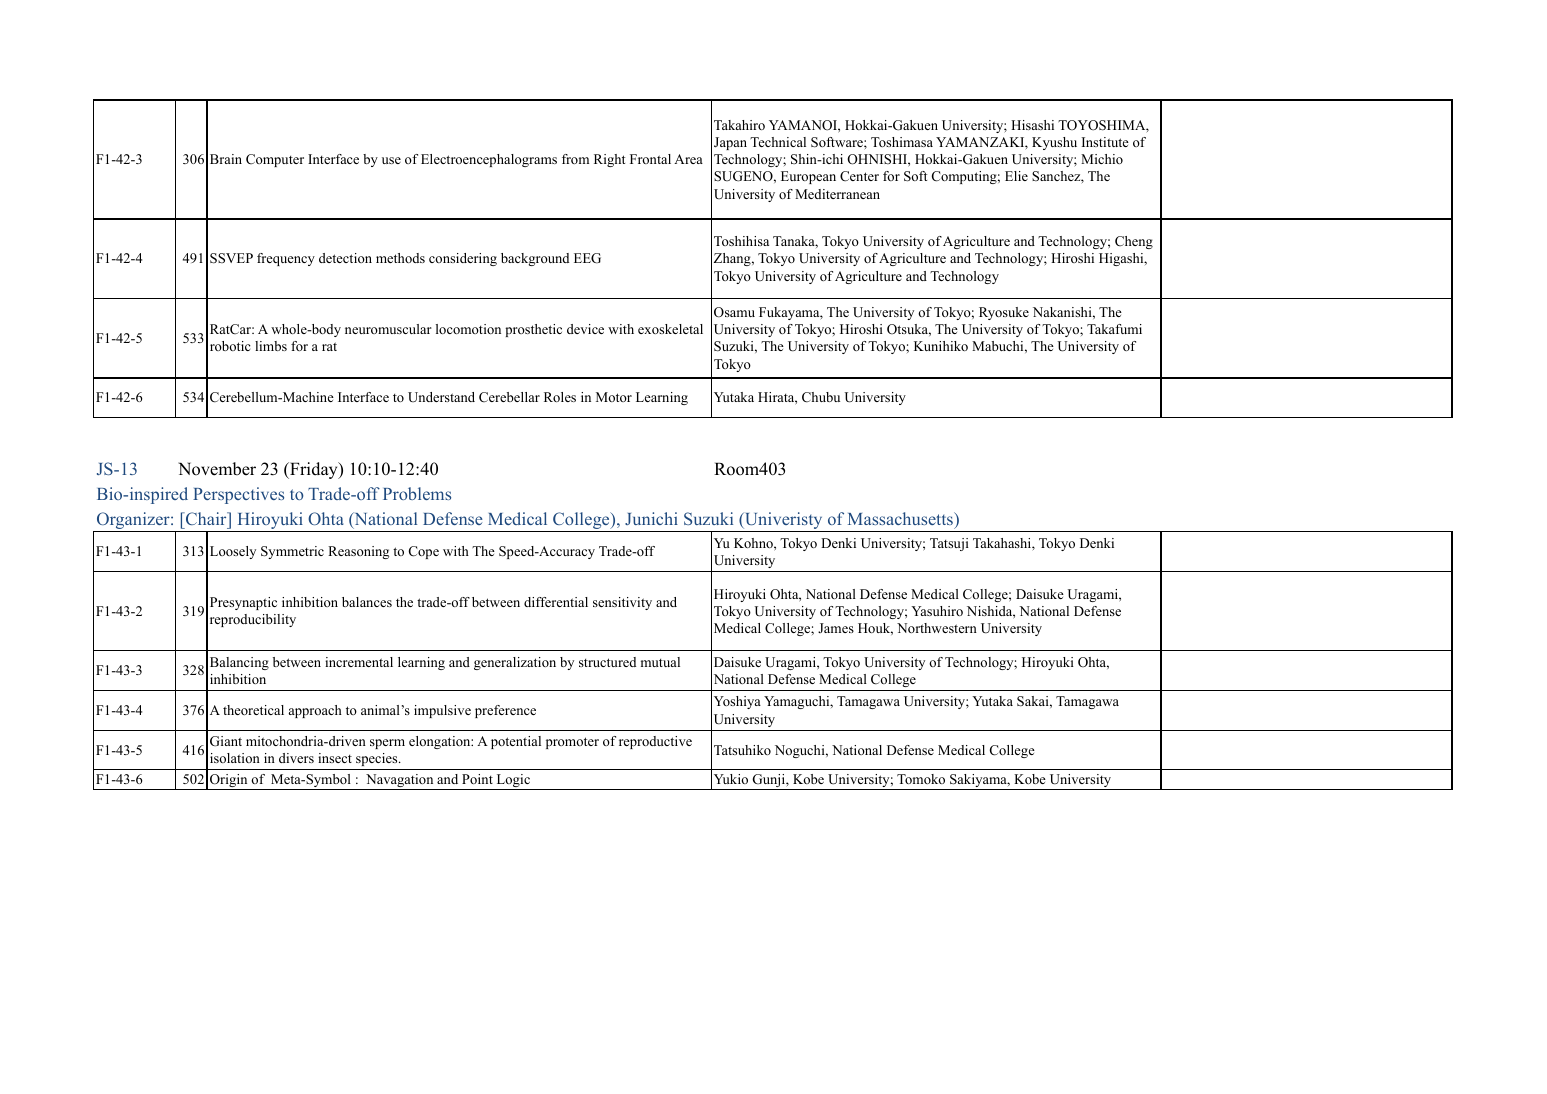 This page has width=1547, height=1094. I want to click on Problems, so click(417, 493).
